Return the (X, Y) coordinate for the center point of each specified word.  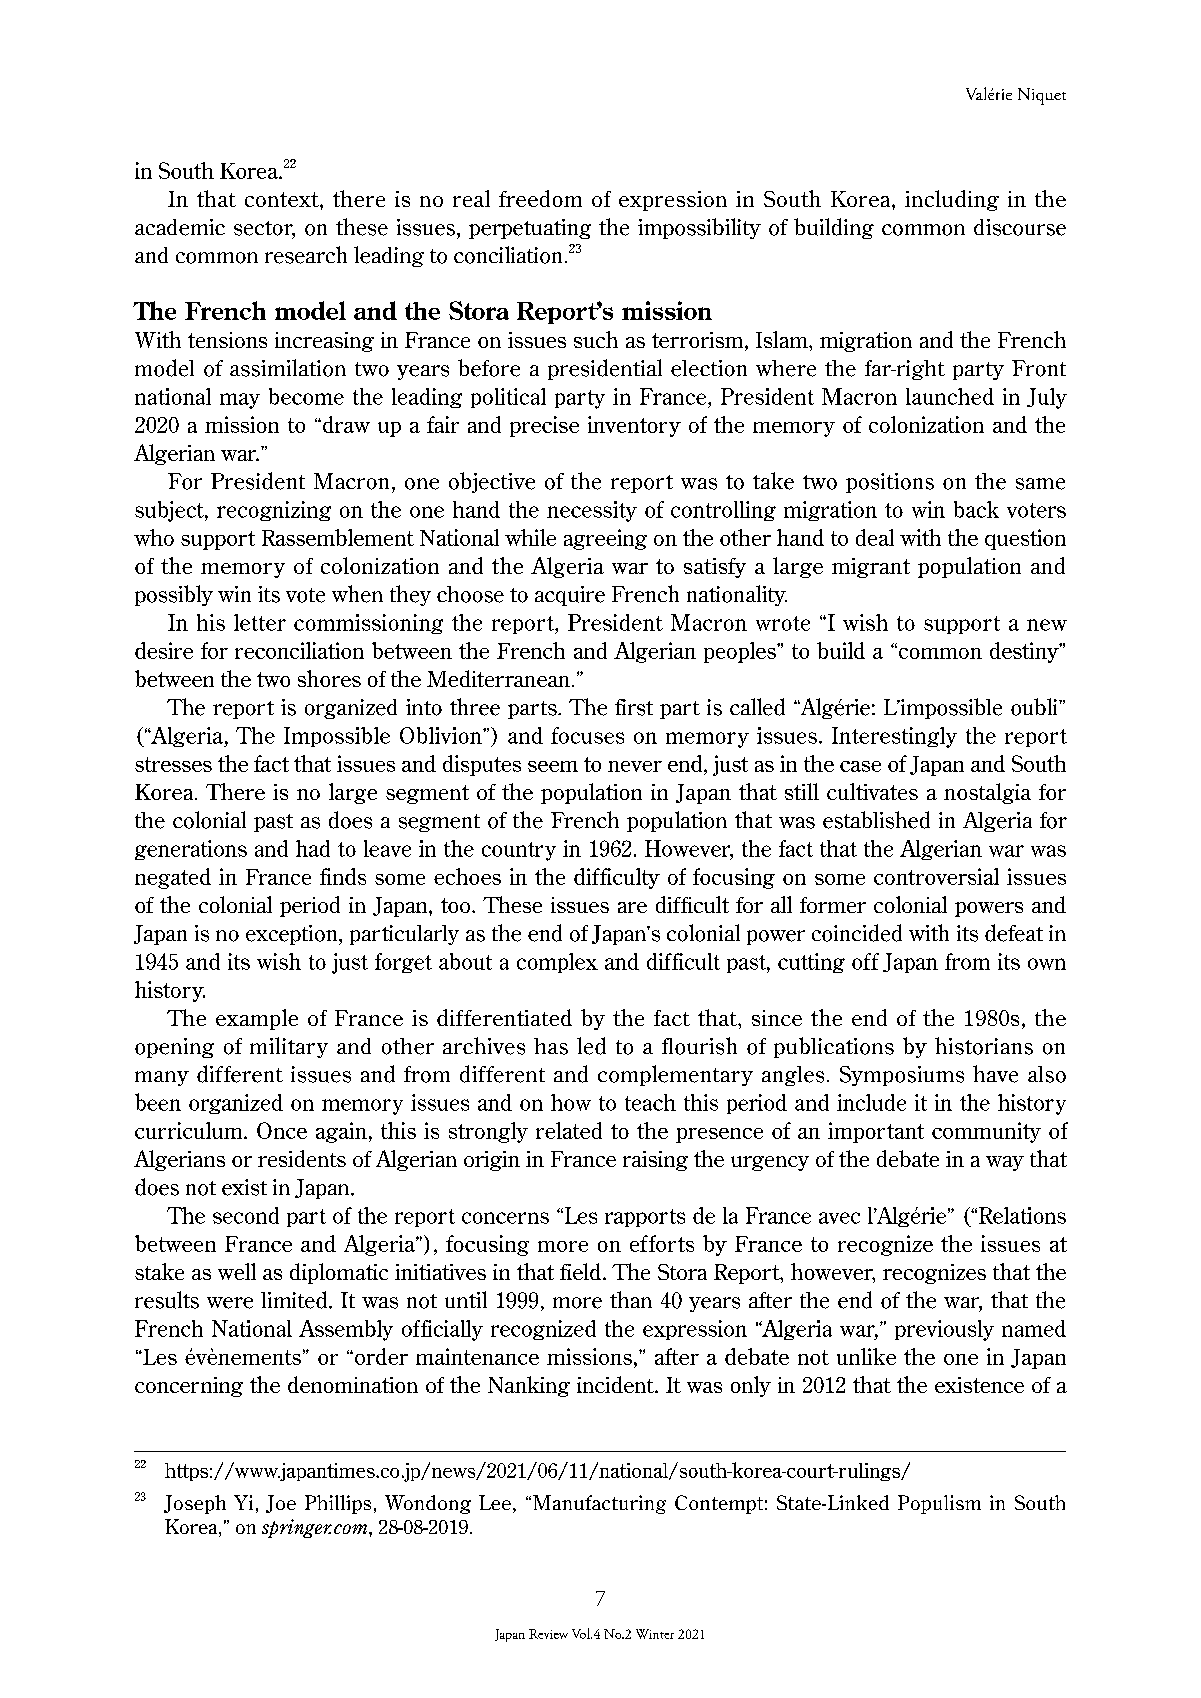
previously (944, 1330)
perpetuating (530, 229)
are (632, 907)
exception (293, 935)
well (237, 1271)
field (580, 1271)
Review (548, 1634)
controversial (936, 876)
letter (260, 622)
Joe (281, 1504)
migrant (871, 568)
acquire (570, 596)
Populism (939, 1504)
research (306, 255)
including (952, 200)
